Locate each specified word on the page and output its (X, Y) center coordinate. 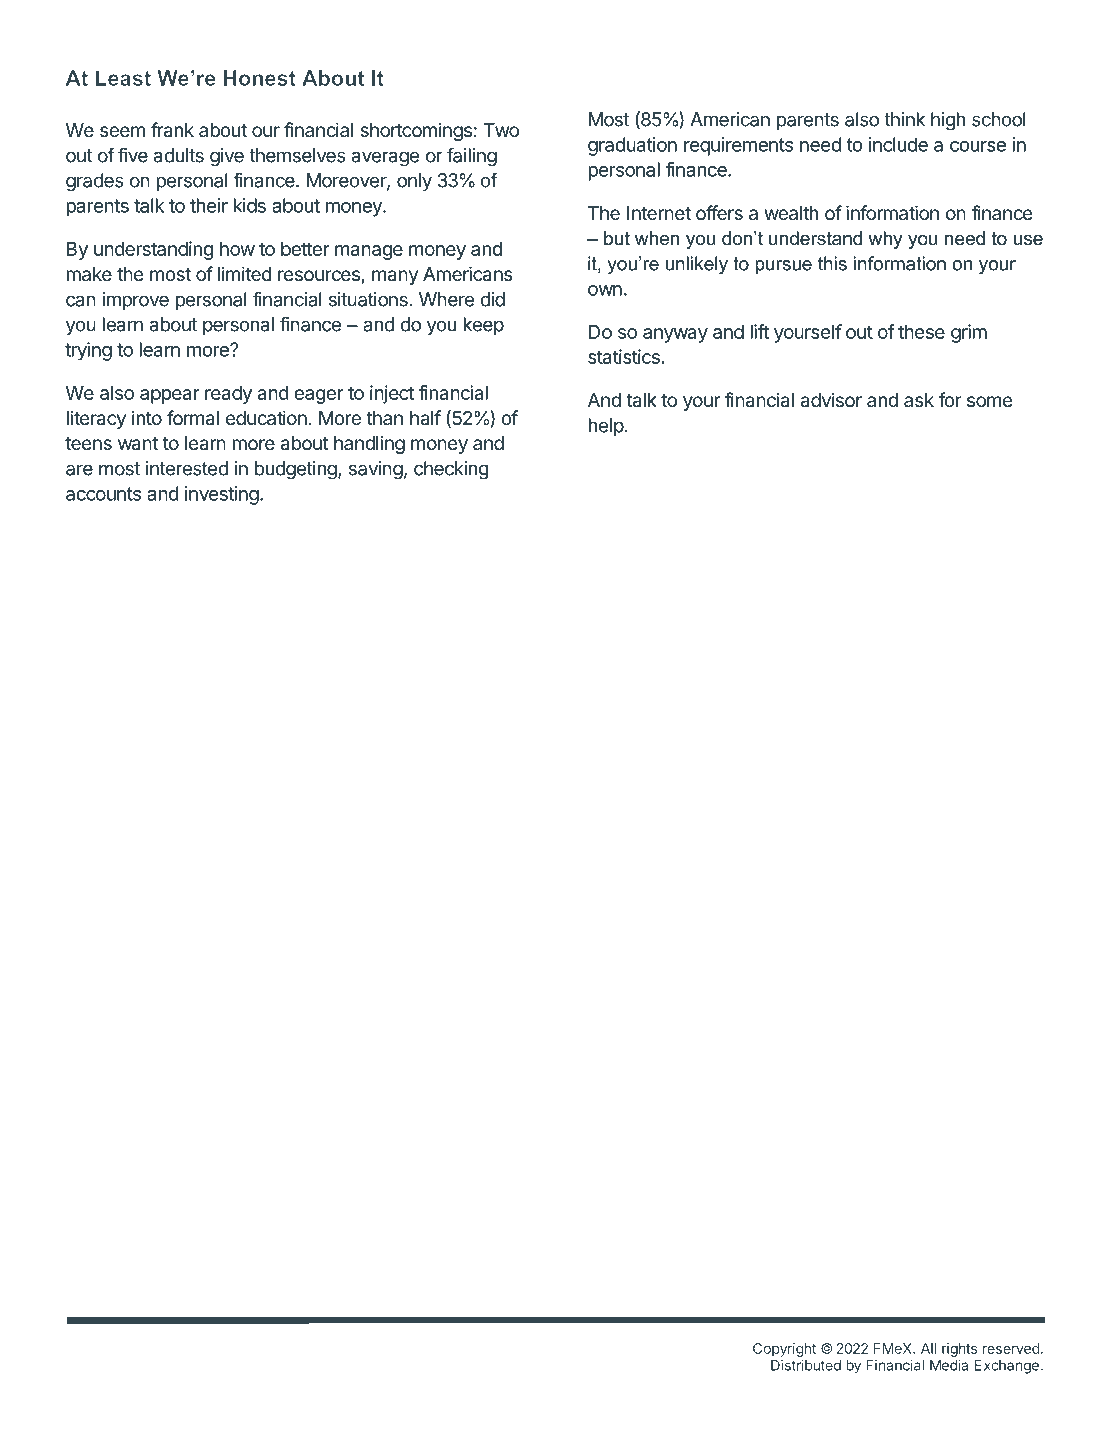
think (904, 119)
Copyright (784, 1351)
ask (919, 400)
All (928, 1348)
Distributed (806, 1365)
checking (451, 470)
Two (501, 130)
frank (172, 130)
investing (222, 495)
